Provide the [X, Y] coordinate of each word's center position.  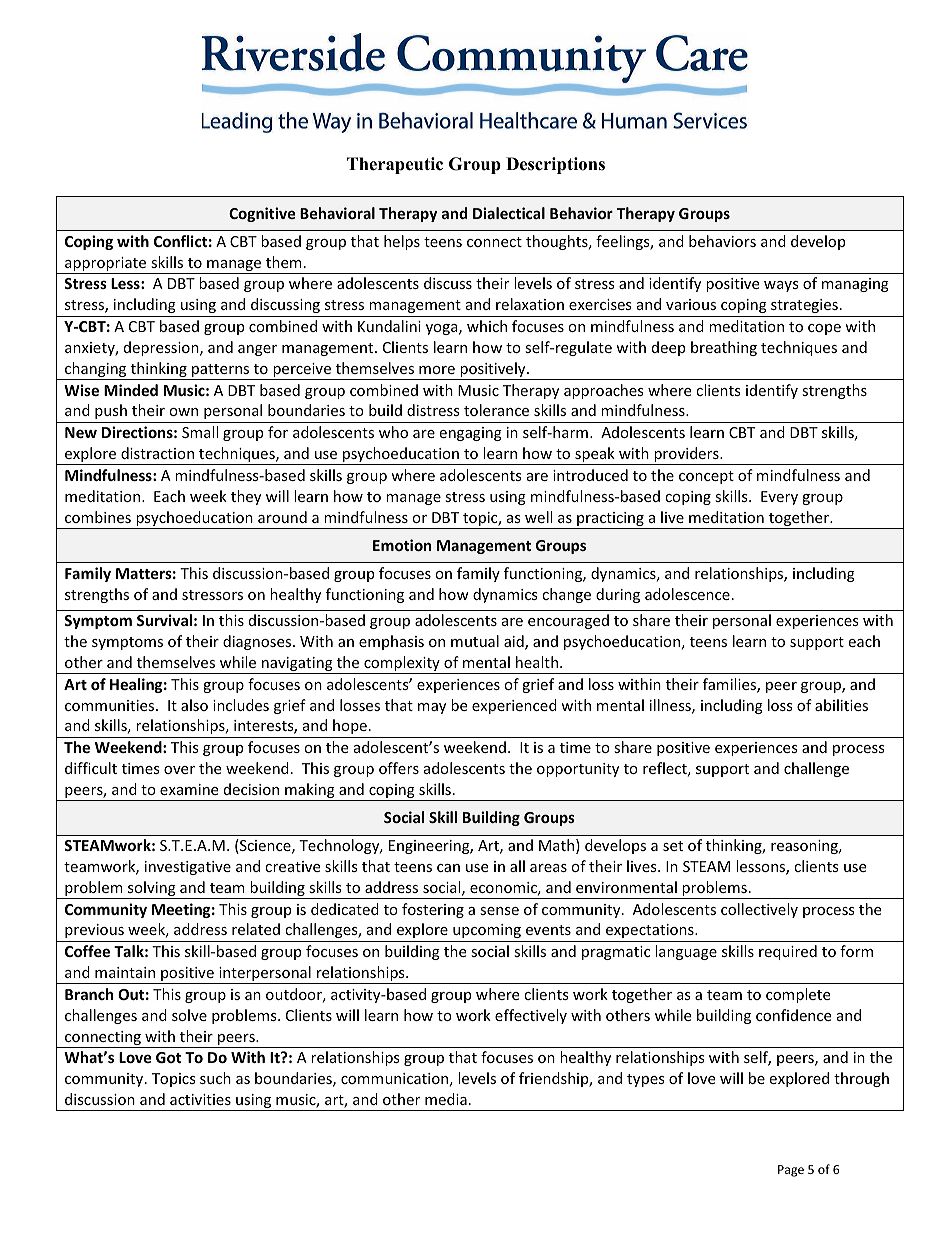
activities [200, 1099]
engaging [470, 434]
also [194, 705]
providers [686, 456]
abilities [841, 705]
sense [499, 911]
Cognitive [262, 214]
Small [200, 432]
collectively [759, 910]
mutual [475, 641]
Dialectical [509, 213]
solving [152, 890]
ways [781, 286]
